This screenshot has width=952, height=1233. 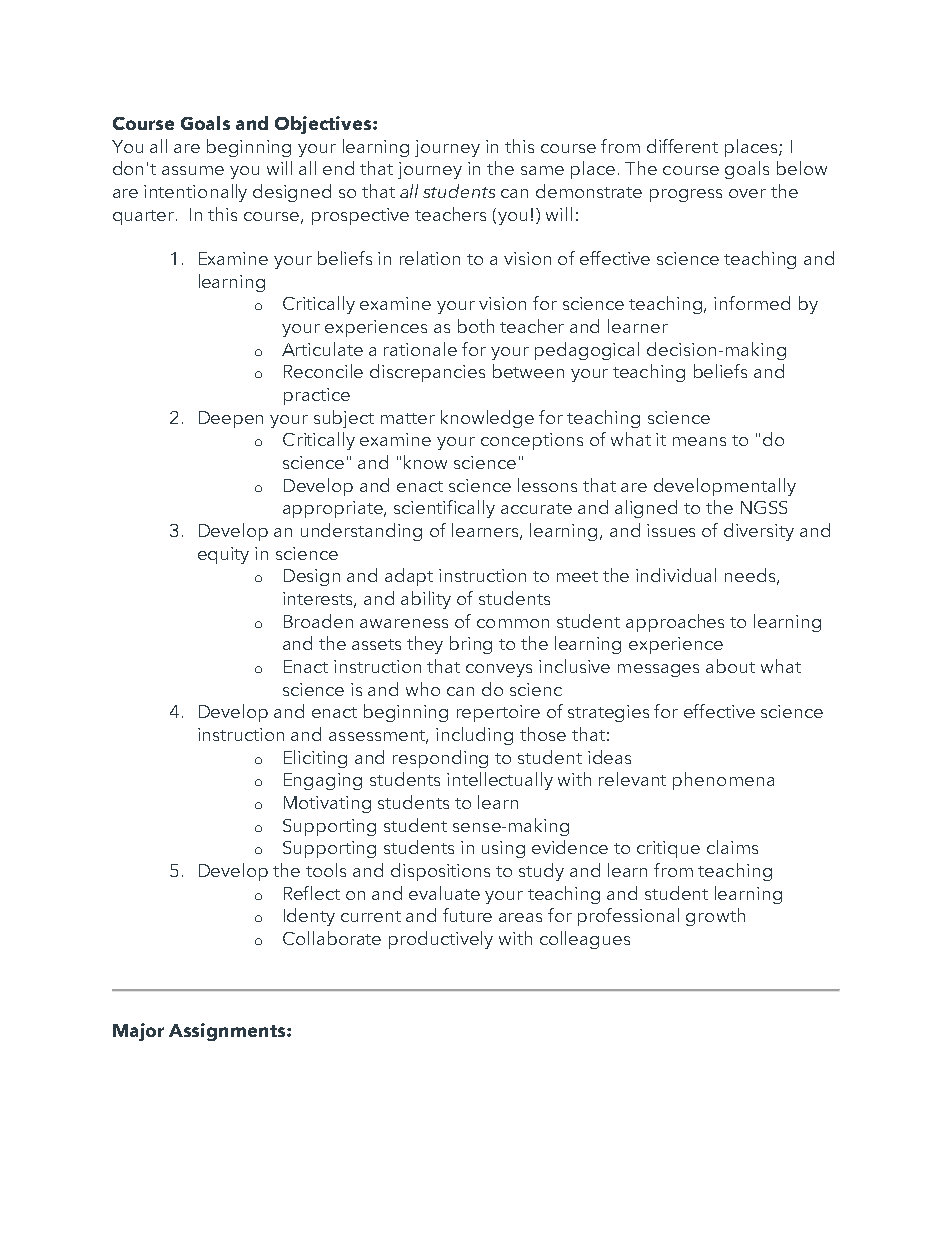 I want to click on ability, so click(x=426, y=600).
